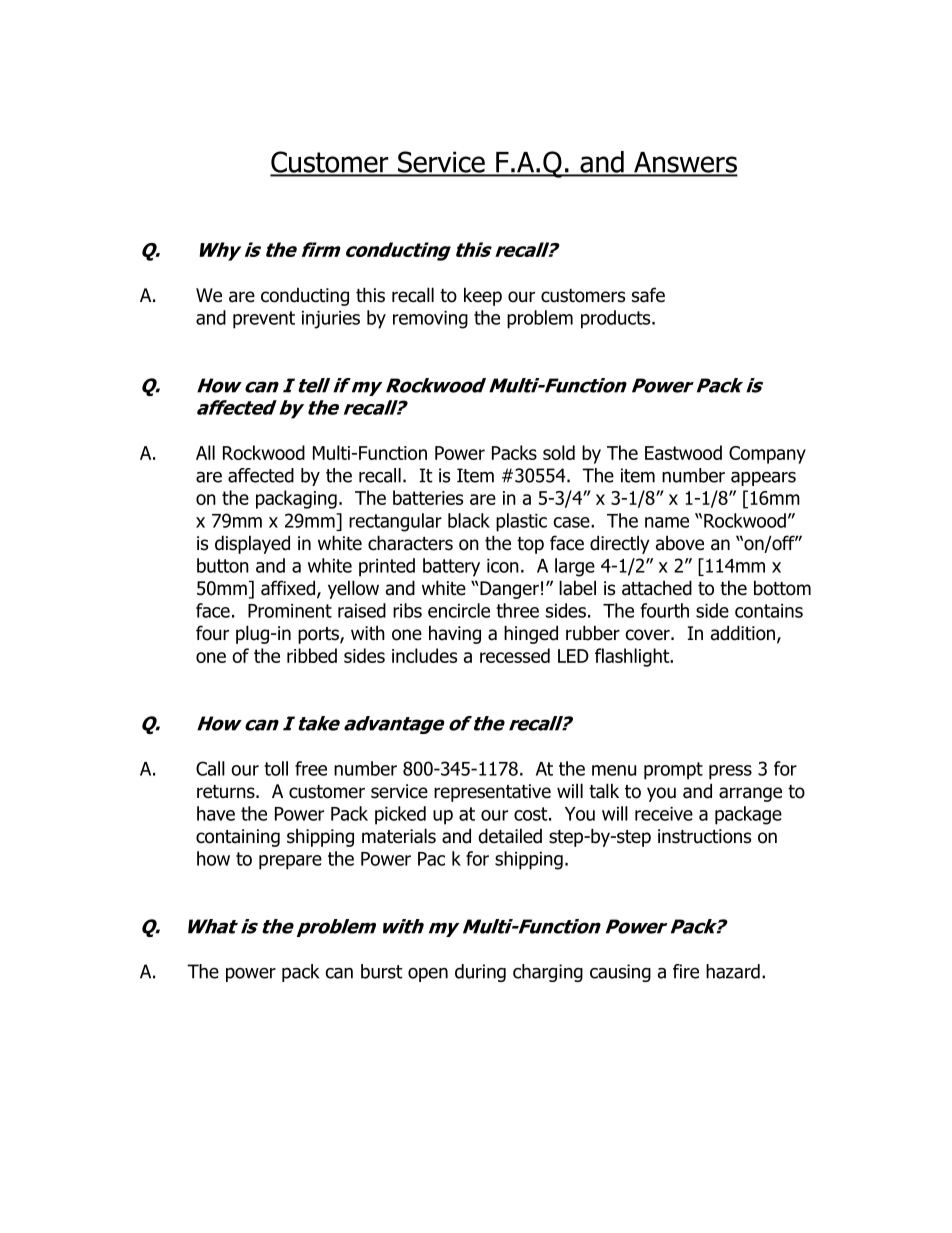 The width and height of the screenshot is (952, 1233). What do you see at coordinates (382, 971) in the screenshot?
I see `burst` at bounding box center [382, 971].
